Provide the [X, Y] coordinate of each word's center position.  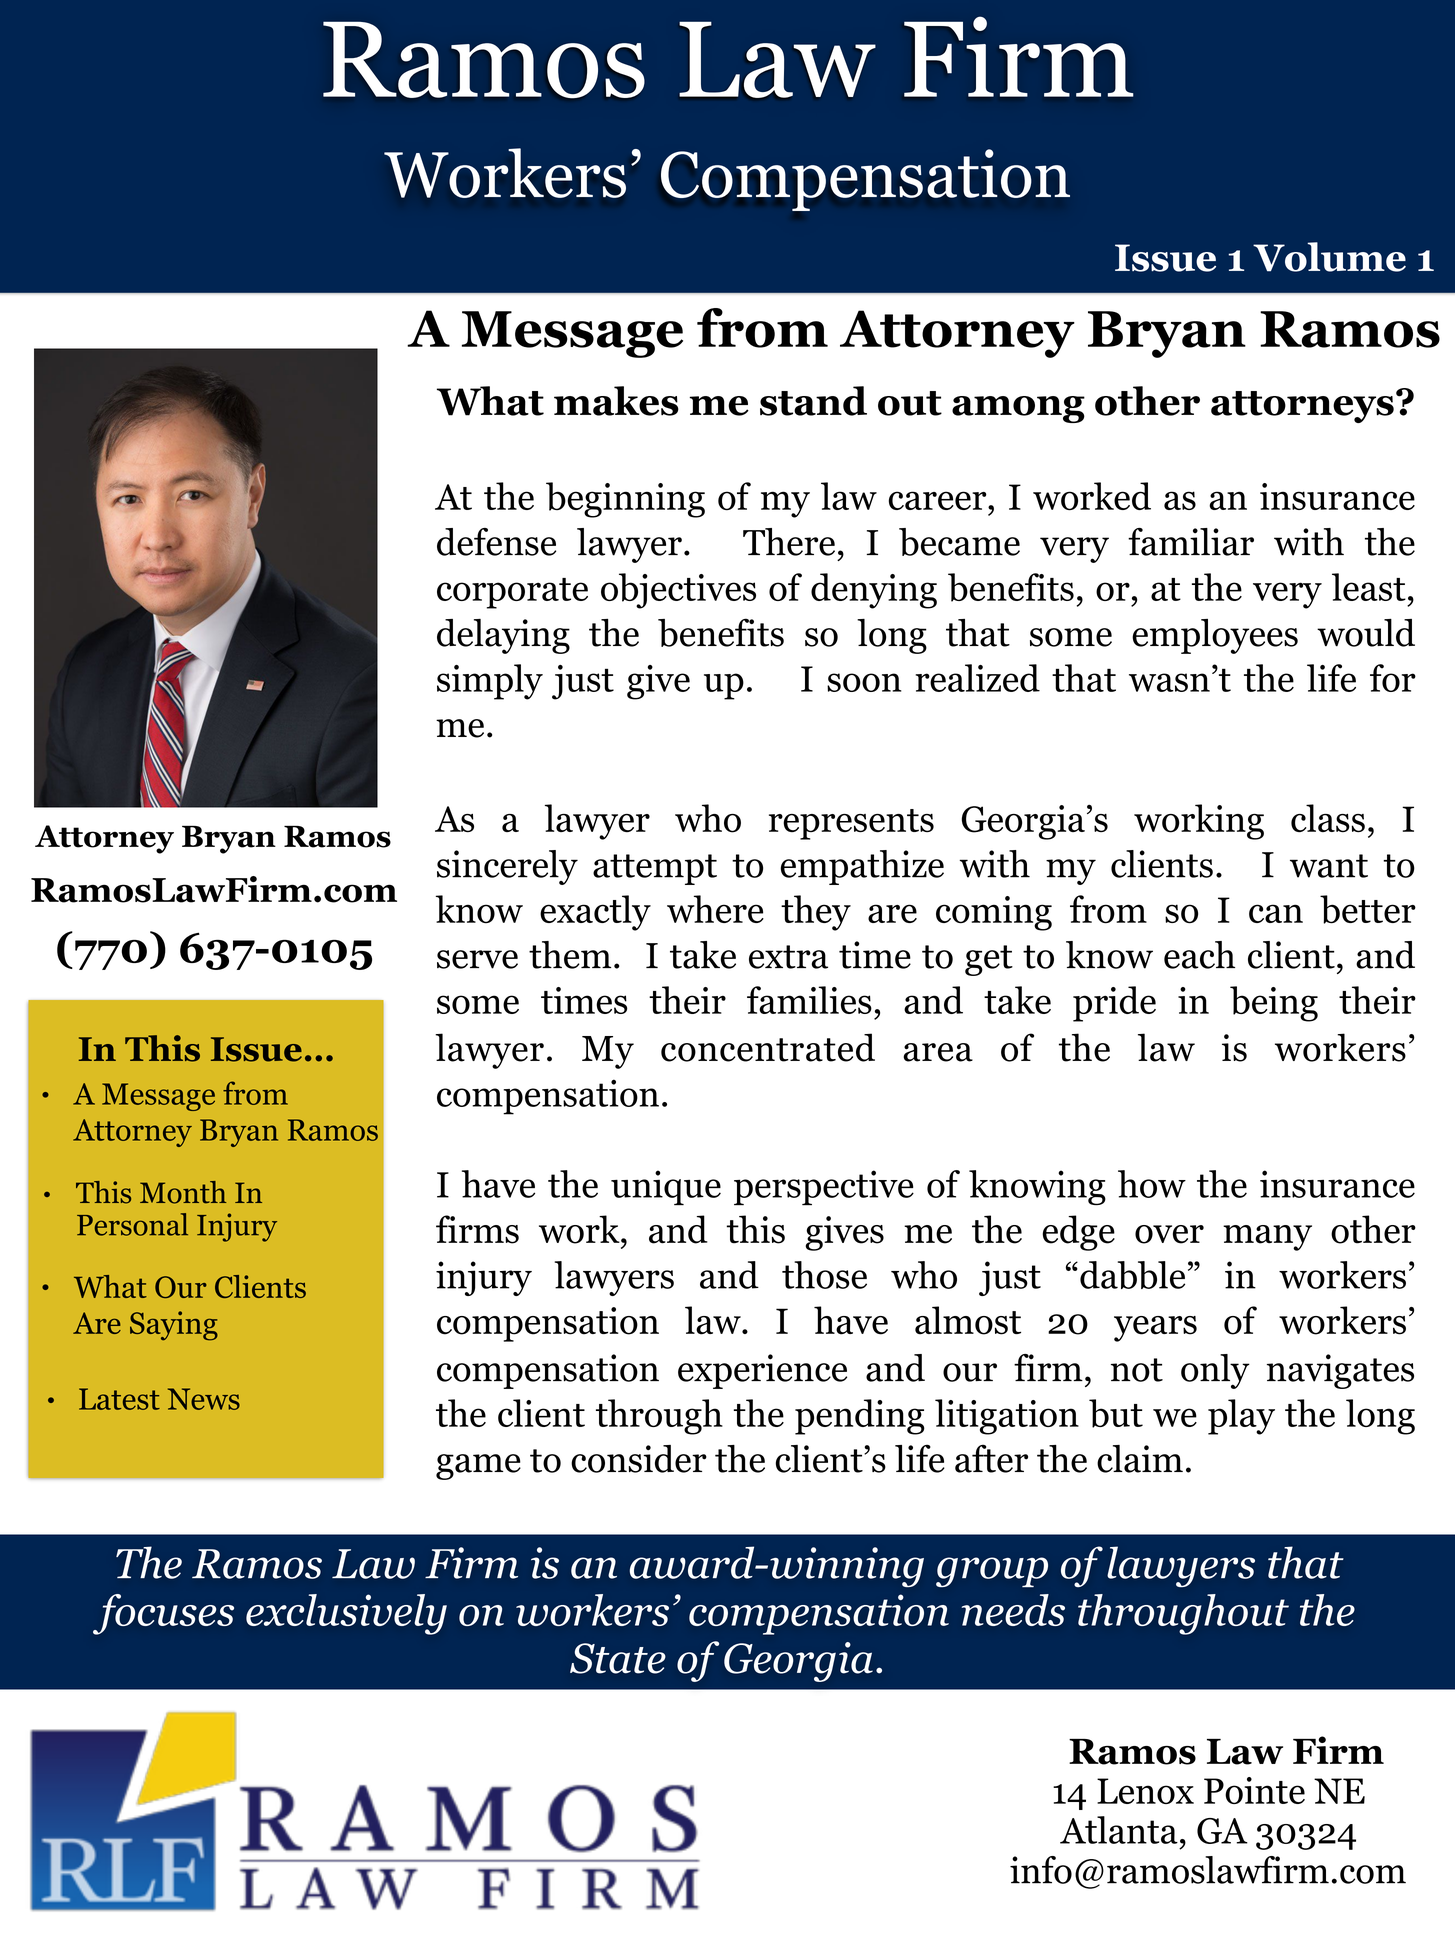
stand [813, 401]
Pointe [1254, 1790]
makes [616, 401]
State [618, 1658]
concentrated [768, 1047]
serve [477, 959]
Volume [1329, 257]
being [1274, 1004]
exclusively [346, 1614]
